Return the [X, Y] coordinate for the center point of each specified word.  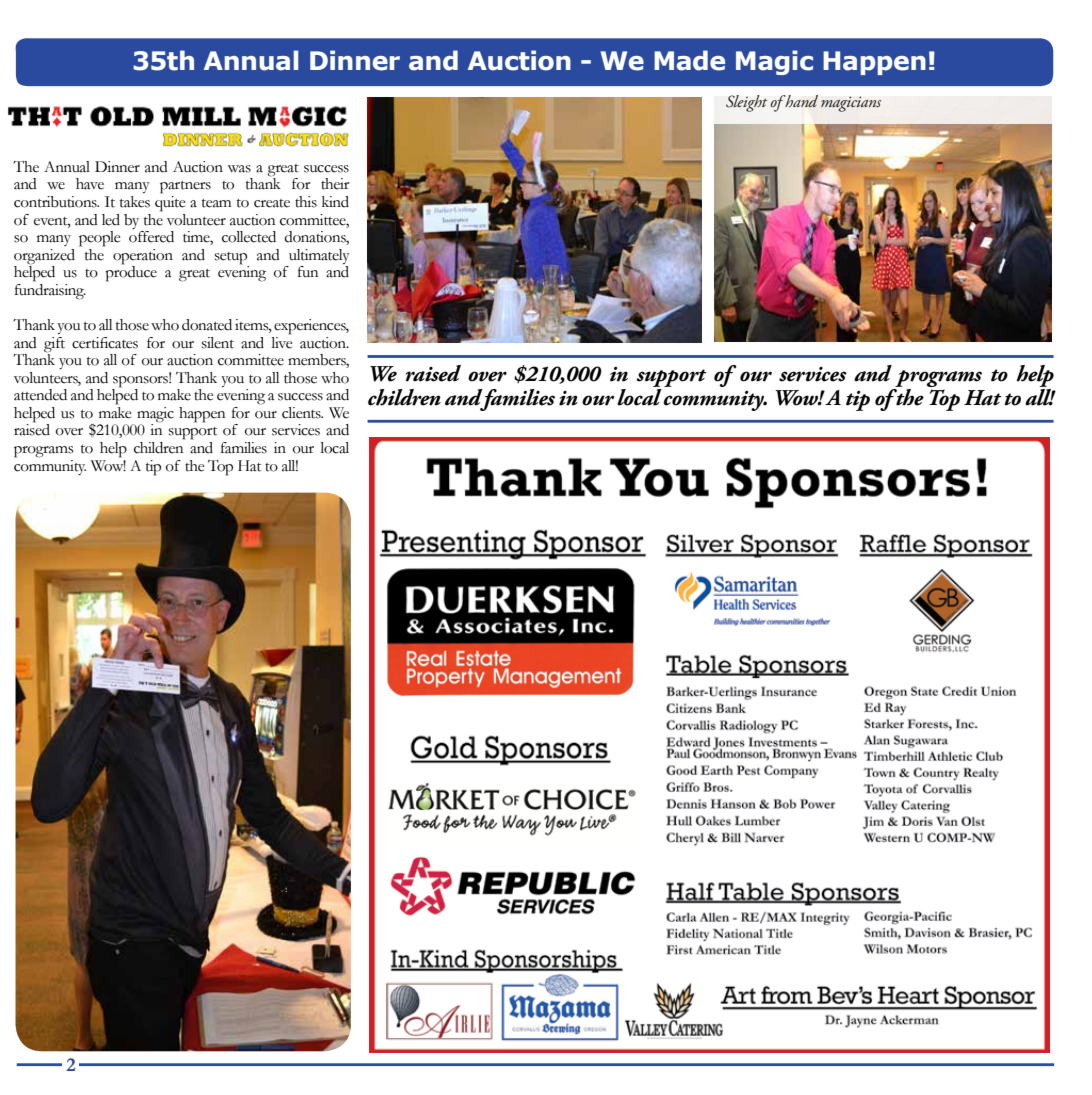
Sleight [747, 103]
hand [800, 101]
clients [302, 413]
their [335, 184]
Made [689, 60]
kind [335, 202]
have [90, 184]
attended [40, 395]
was [239, 169]
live [282, 341]
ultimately [319, 256]
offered [151, 237]
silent [218, 343]
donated [207, 325]
